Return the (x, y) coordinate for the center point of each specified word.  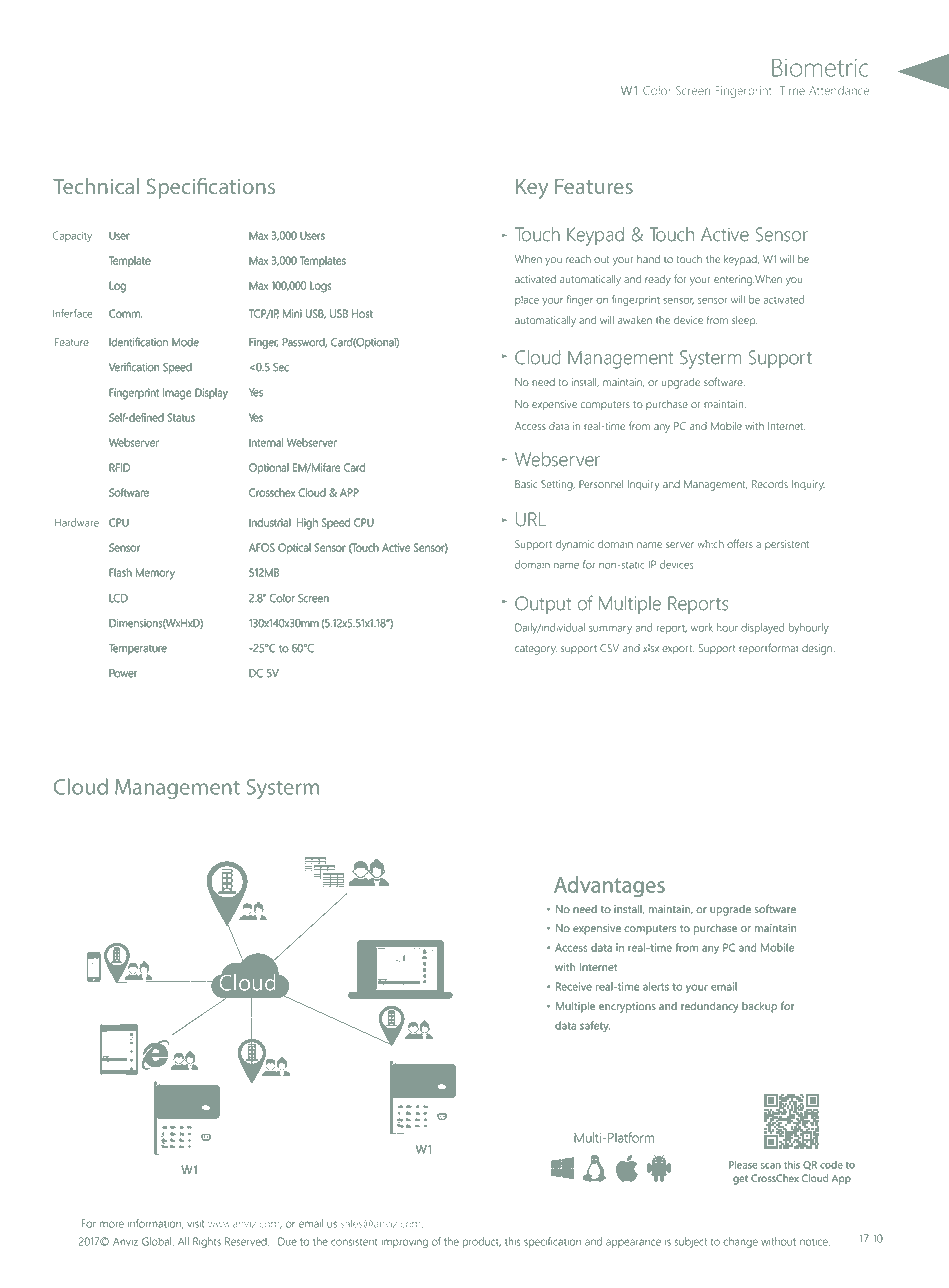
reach (578, 259)
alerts (656, 986)
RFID (120, 467)
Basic (526, 484)
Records (770, 484)
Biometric (820, 67)
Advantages (609, 886)
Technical (96, 186)
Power (123, 673)
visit (195, 1223)
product (482, 1242)
